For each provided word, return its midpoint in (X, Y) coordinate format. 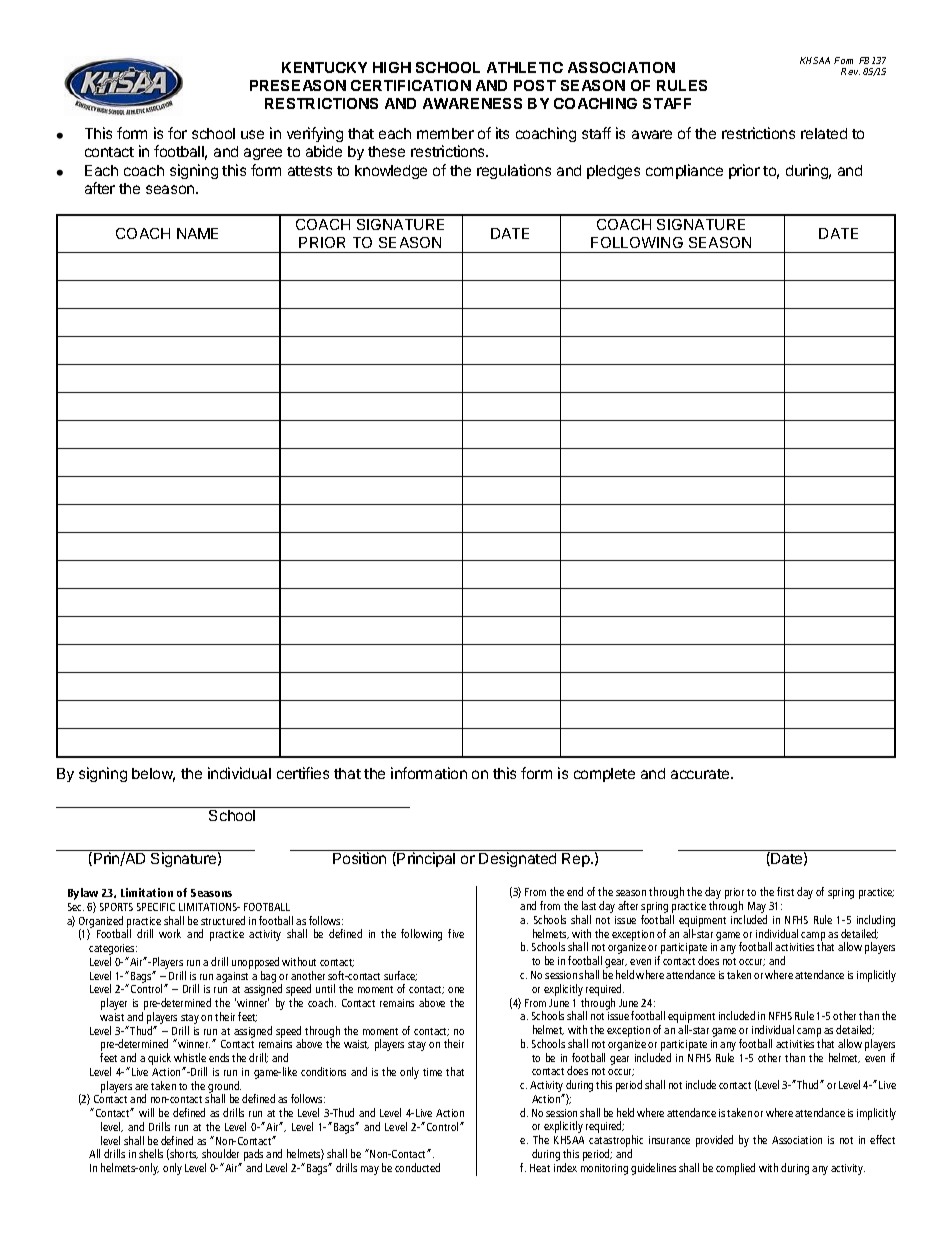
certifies (303, 773)
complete (604, 775)
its (502, 133)
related (824, 133)
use (252, 134)
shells (151, 1153)
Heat (540, 1168)
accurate (701, 774)
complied (735, 1169)
